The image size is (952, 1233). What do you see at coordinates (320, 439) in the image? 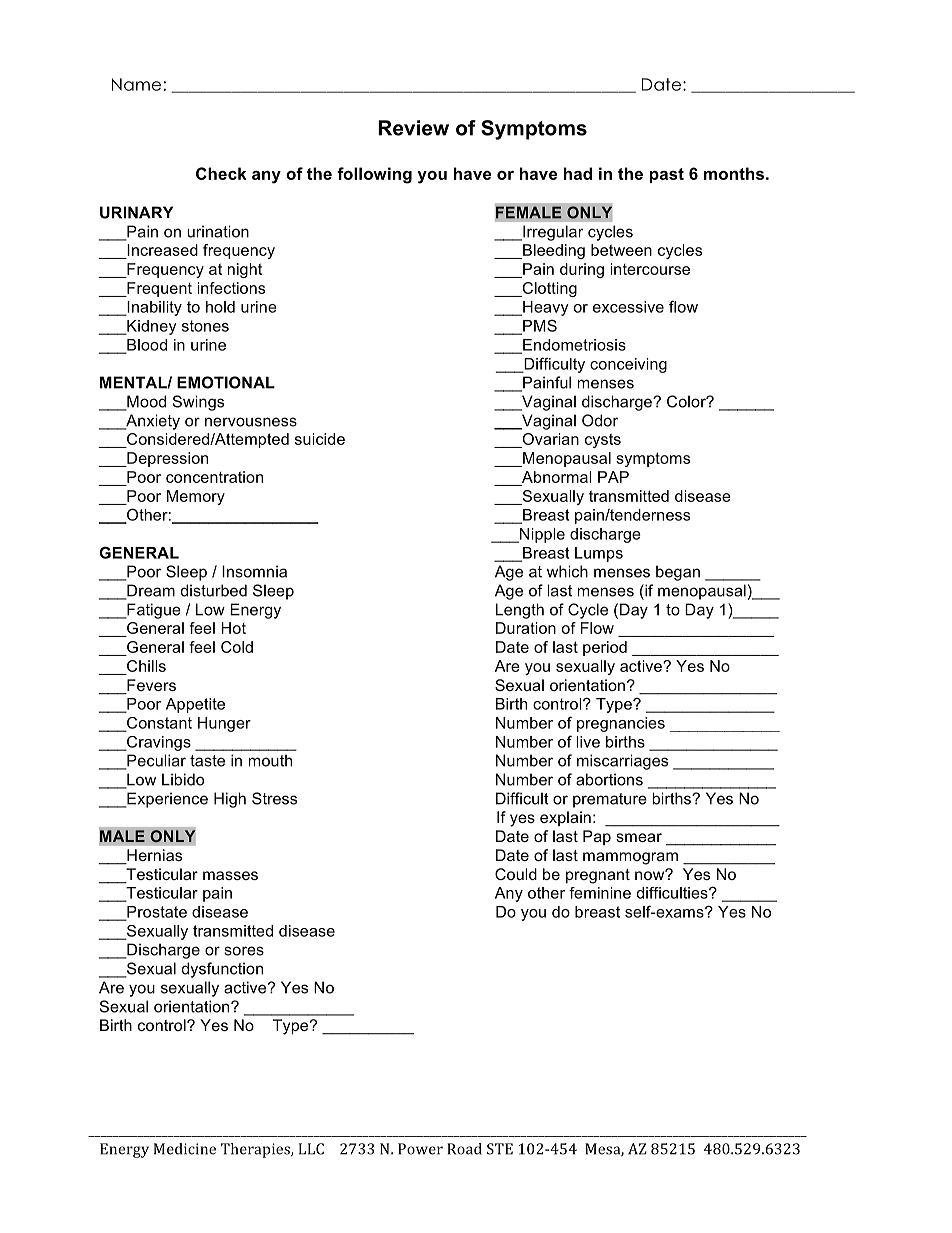
I see `suicide` at bounding box center [320, 439].
